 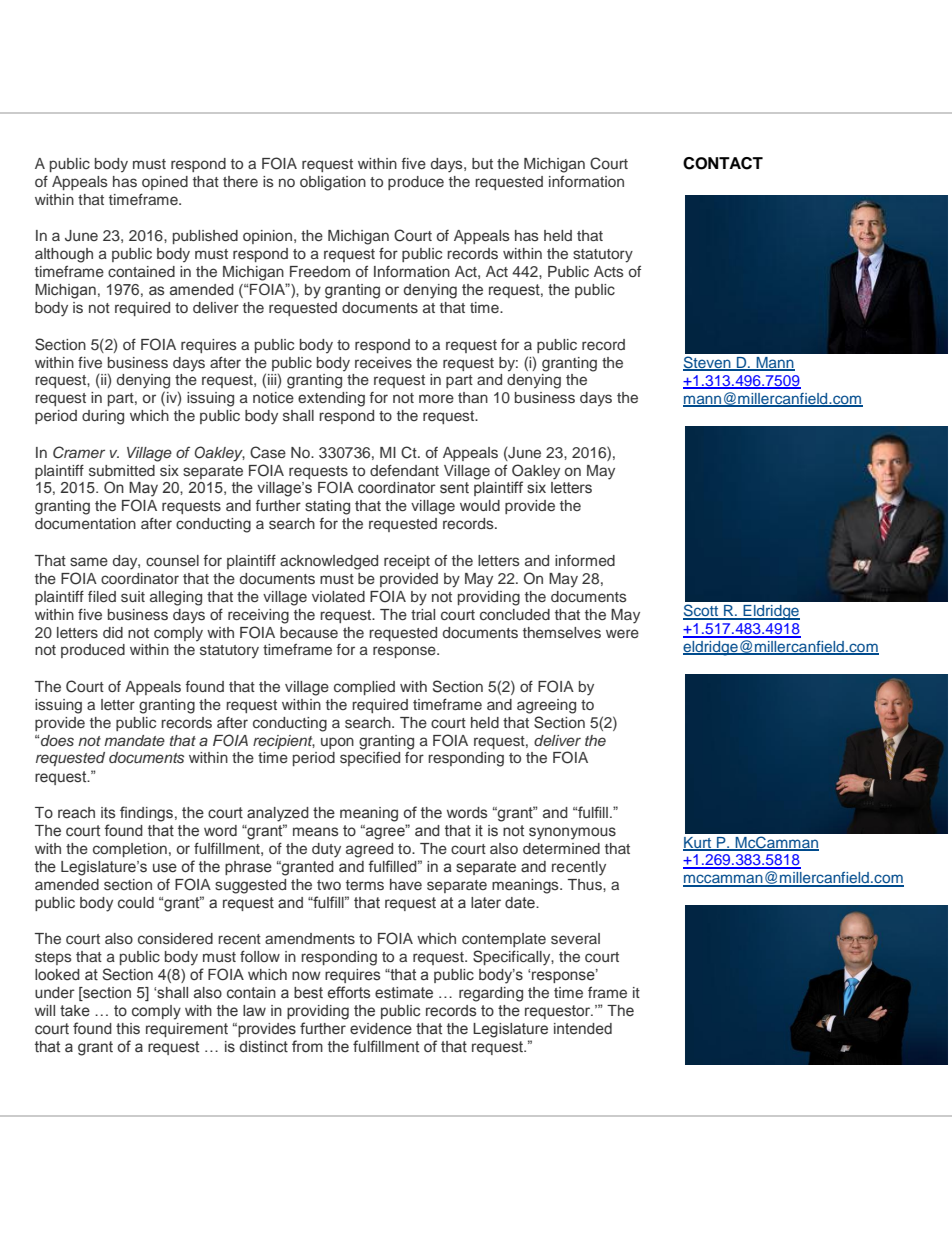 I want to click on obligation, so click(x=333, y=183).
